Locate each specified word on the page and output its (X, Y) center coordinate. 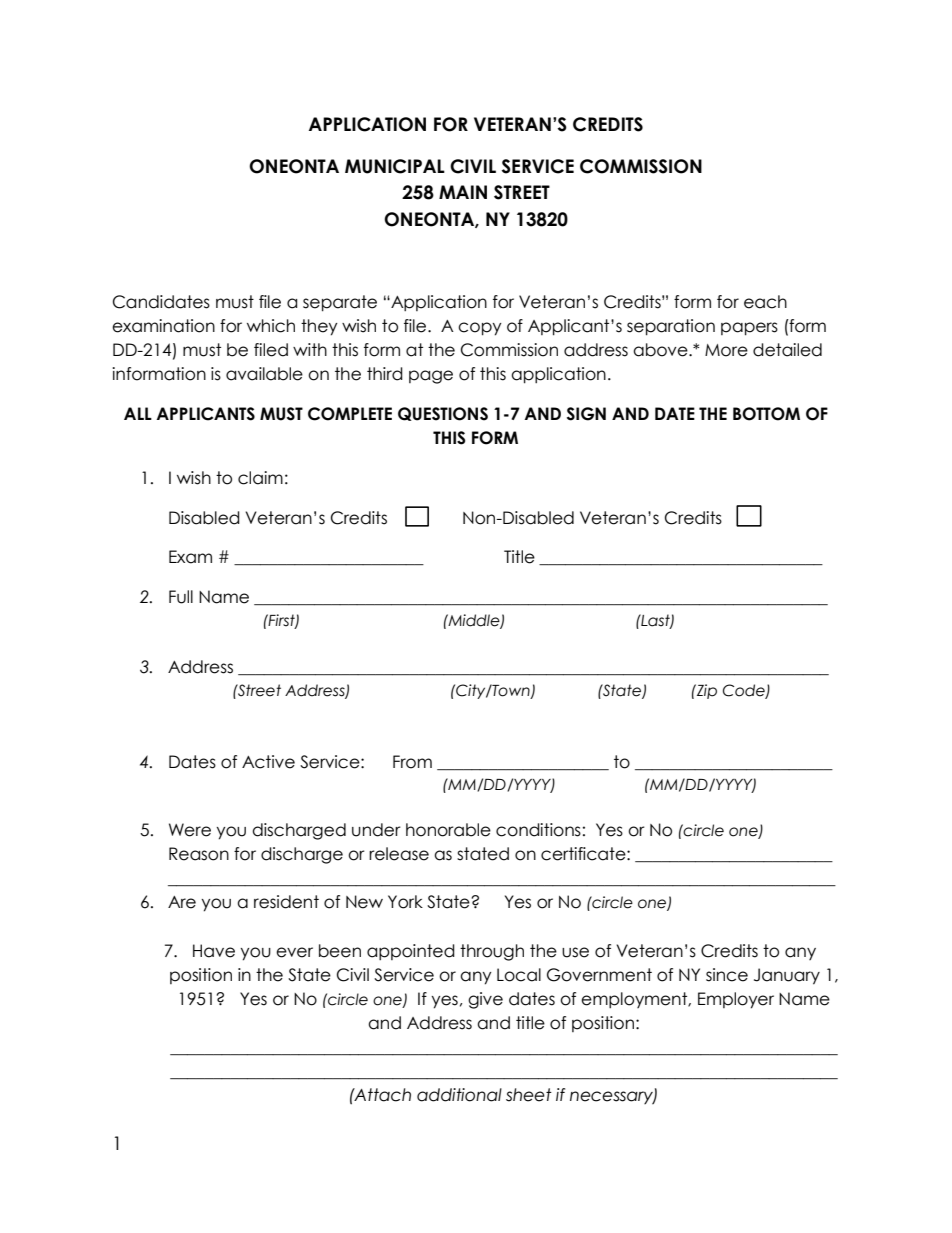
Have (214, 951)
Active (268, 762)
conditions (538, 830)
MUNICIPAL (395, 166)
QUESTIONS (443, 414)
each (765, 302)
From (412, 762)
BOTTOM (766, 414)
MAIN (463, 192)
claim (260, 478)
